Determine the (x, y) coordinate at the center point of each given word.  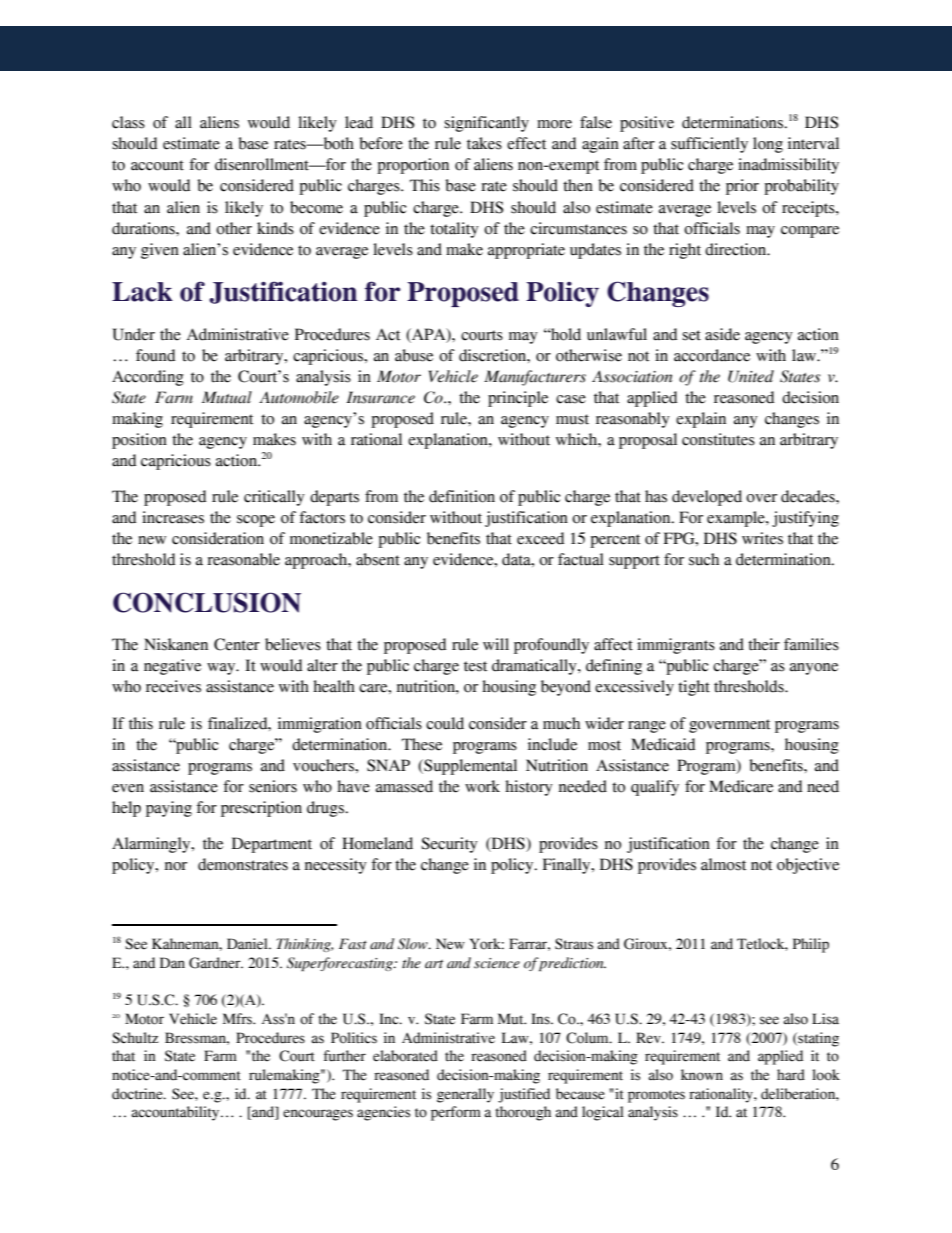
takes (484, 143)
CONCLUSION (207, 602)
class (128, 122)
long (768, 145)
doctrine (138, 1094)
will (496, 644)
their (764, 644)
